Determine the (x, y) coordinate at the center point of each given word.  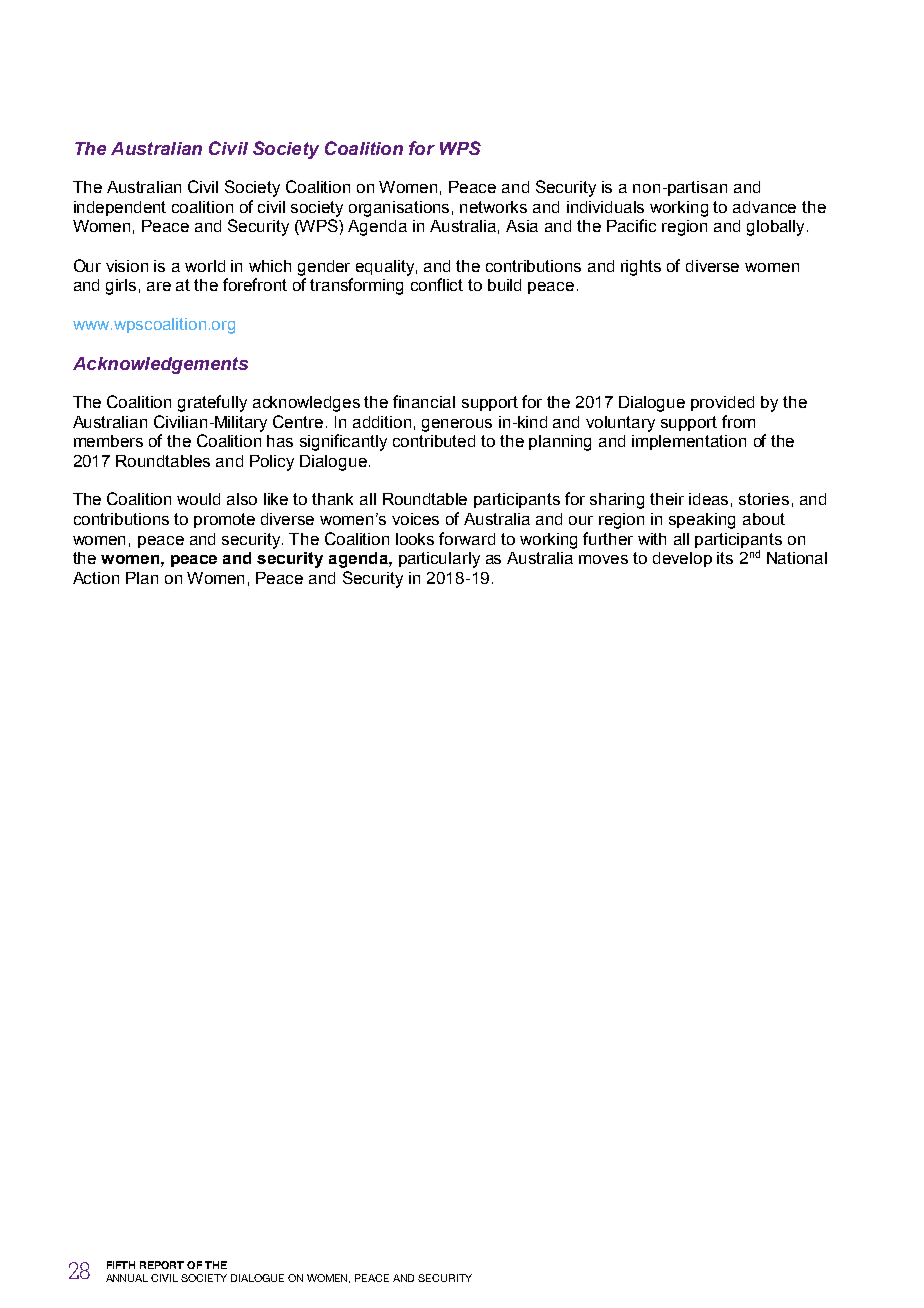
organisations (399, 209)
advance (764, 207)
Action (96, 578)
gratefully (212, 403)
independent (120, 208)
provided (722, 403)
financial (424, 401)
